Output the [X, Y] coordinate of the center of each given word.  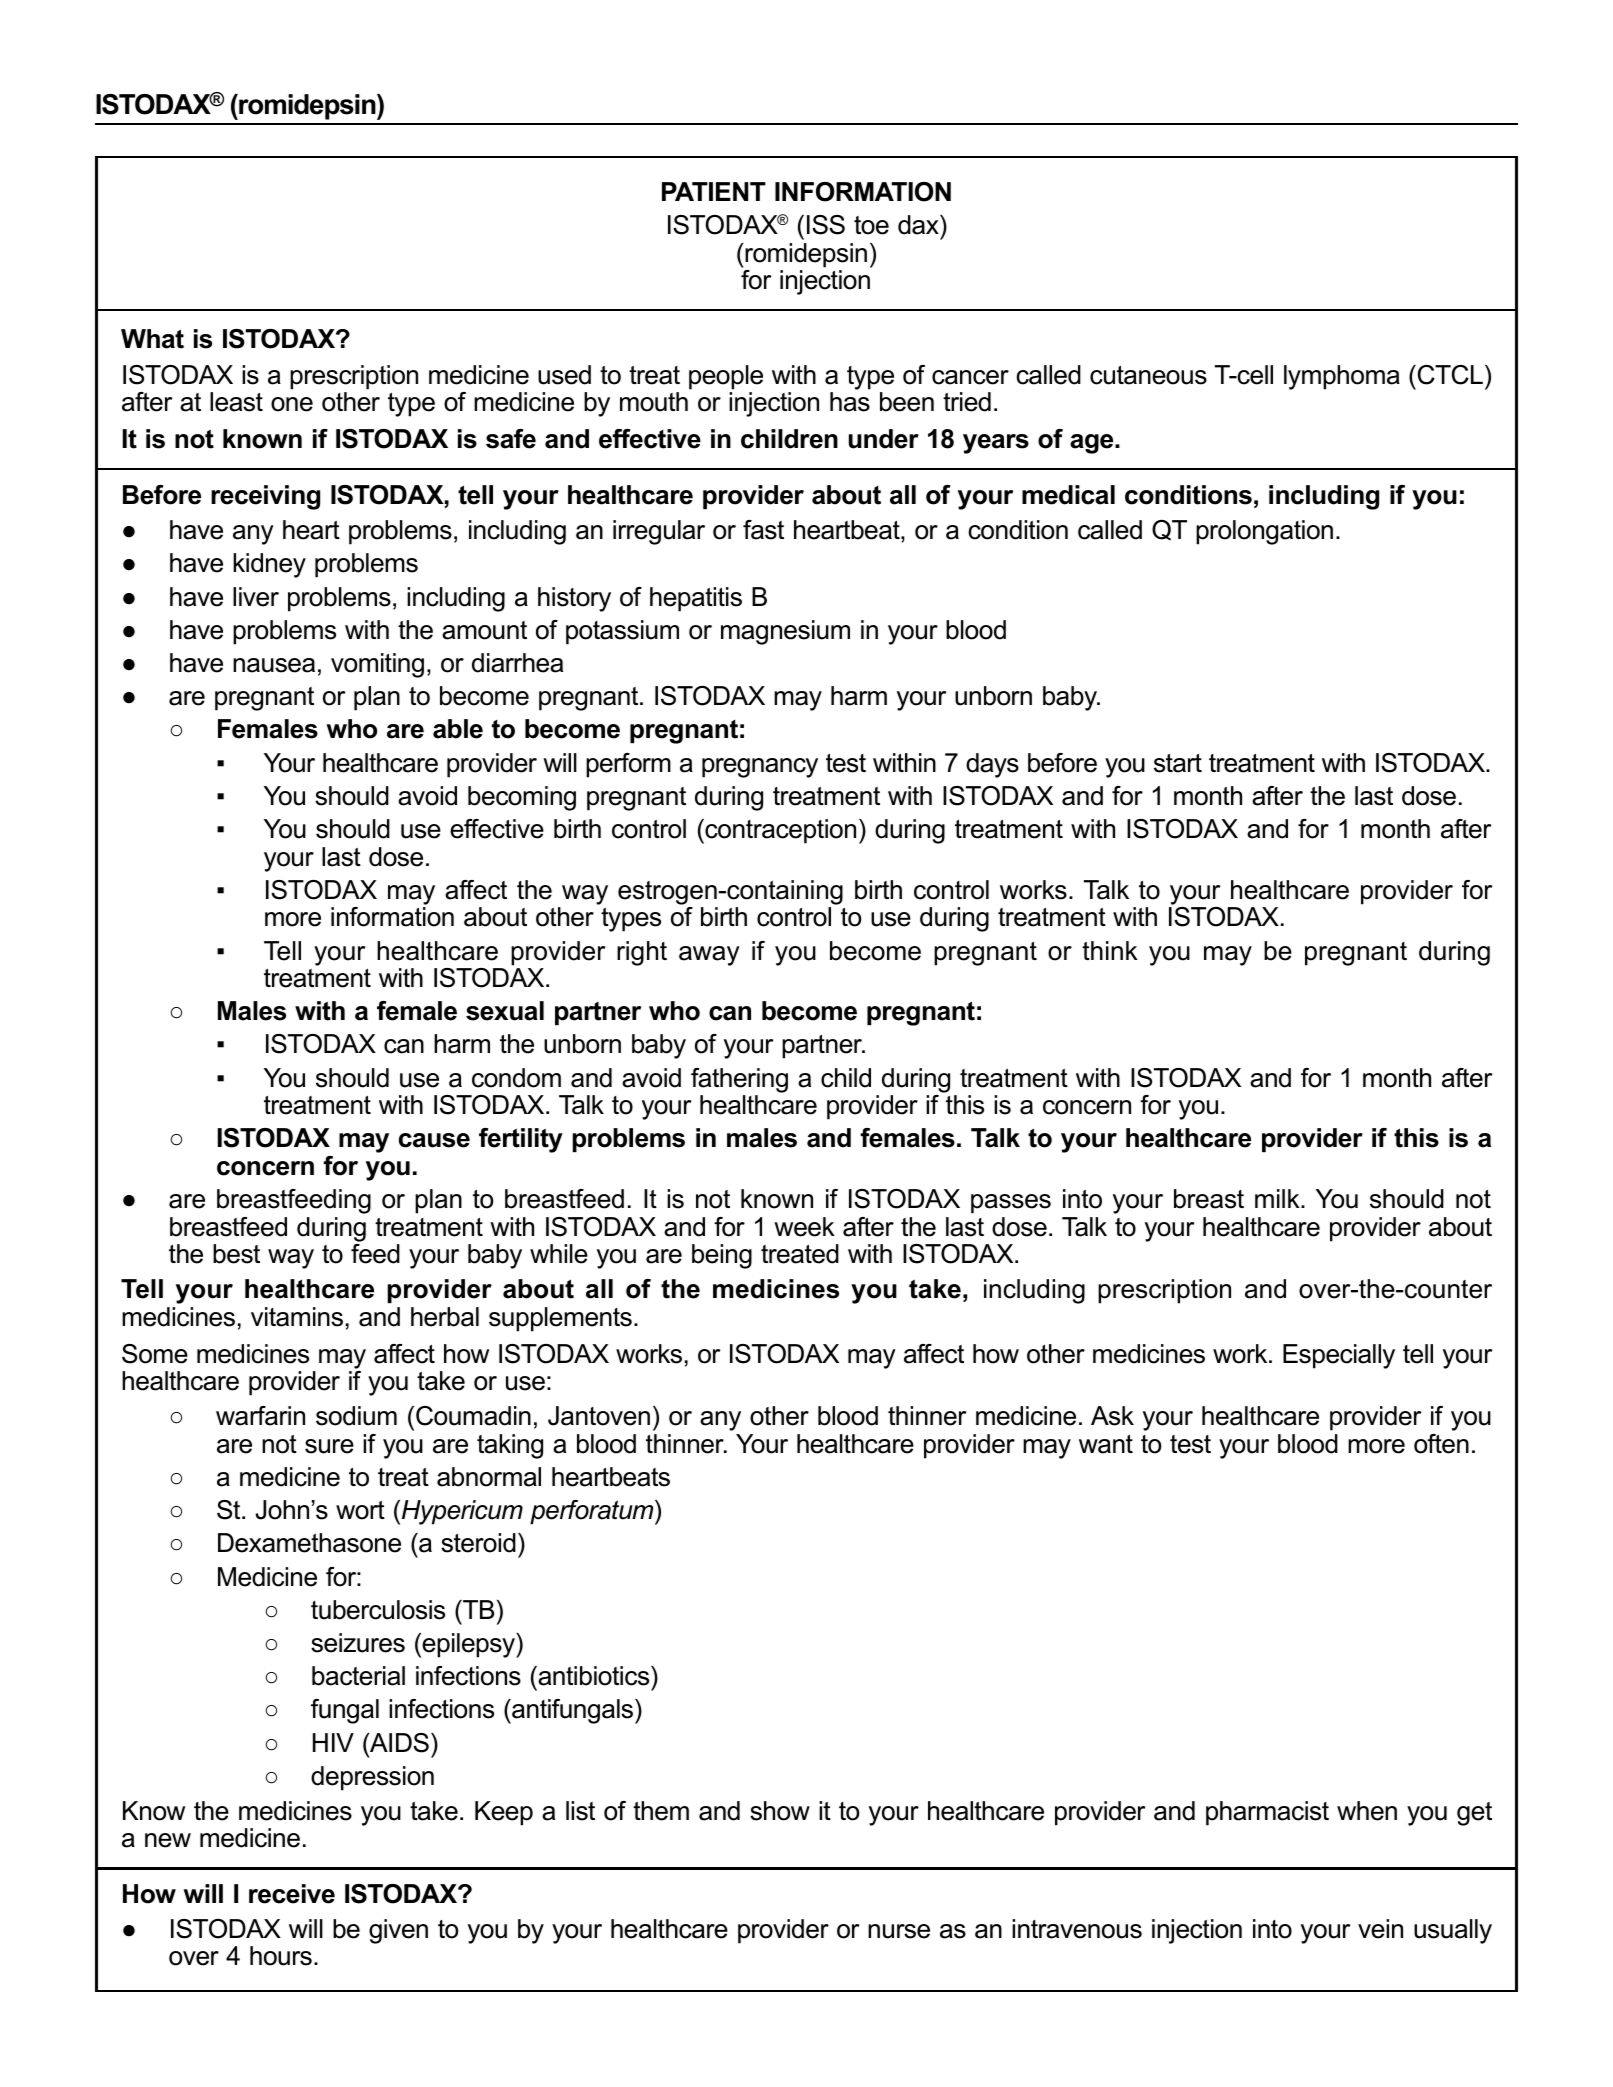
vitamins [297, 1317]
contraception [779, 831]
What [152, 339]
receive [292, 1894]
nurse [899, 1931]
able [458, 729]
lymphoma [1342, 377]
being [722, 1256]
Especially [1339, 1356]
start [1178, 763]
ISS [826, 225]
